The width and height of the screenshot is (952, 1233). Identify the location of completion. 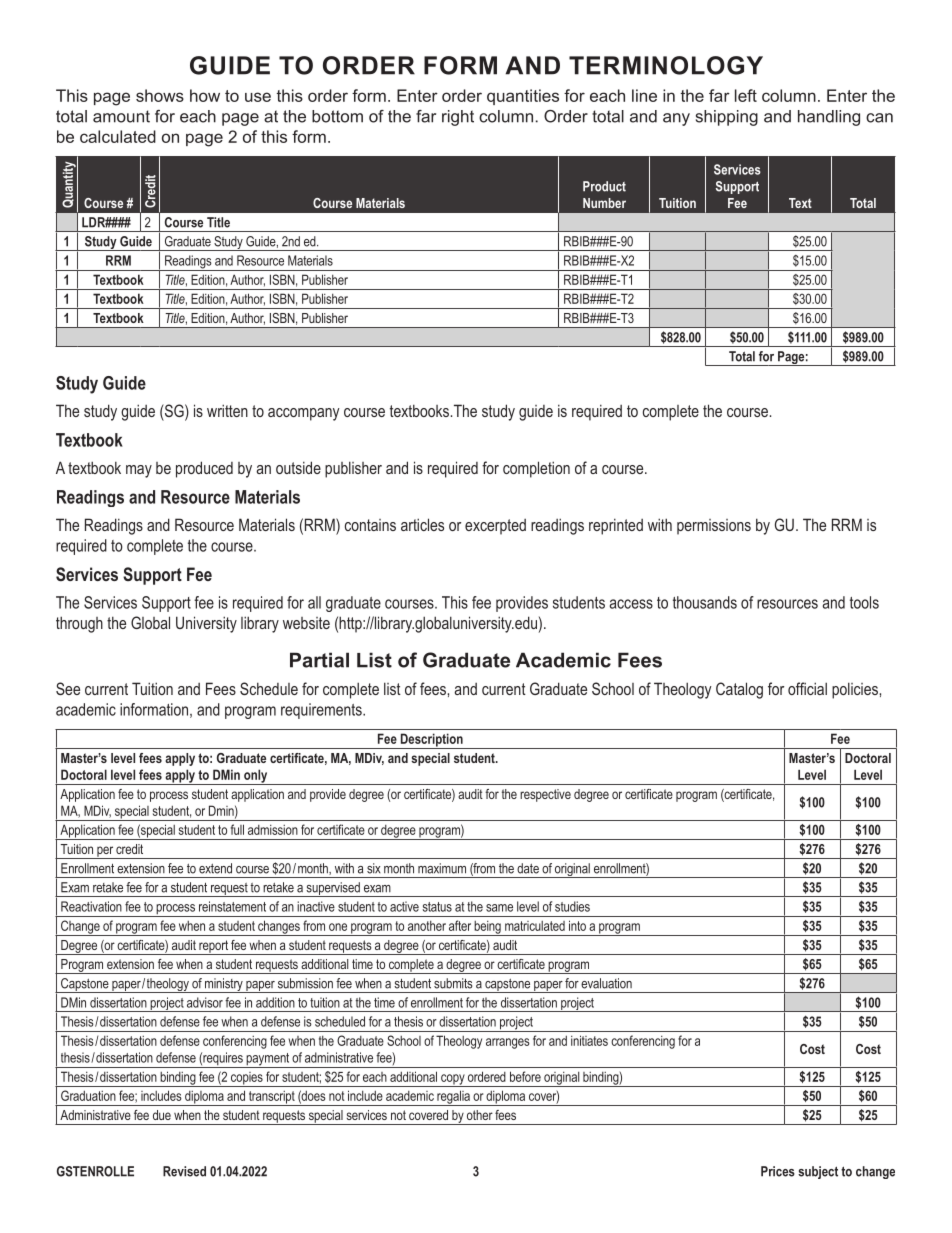
(536, 469).
